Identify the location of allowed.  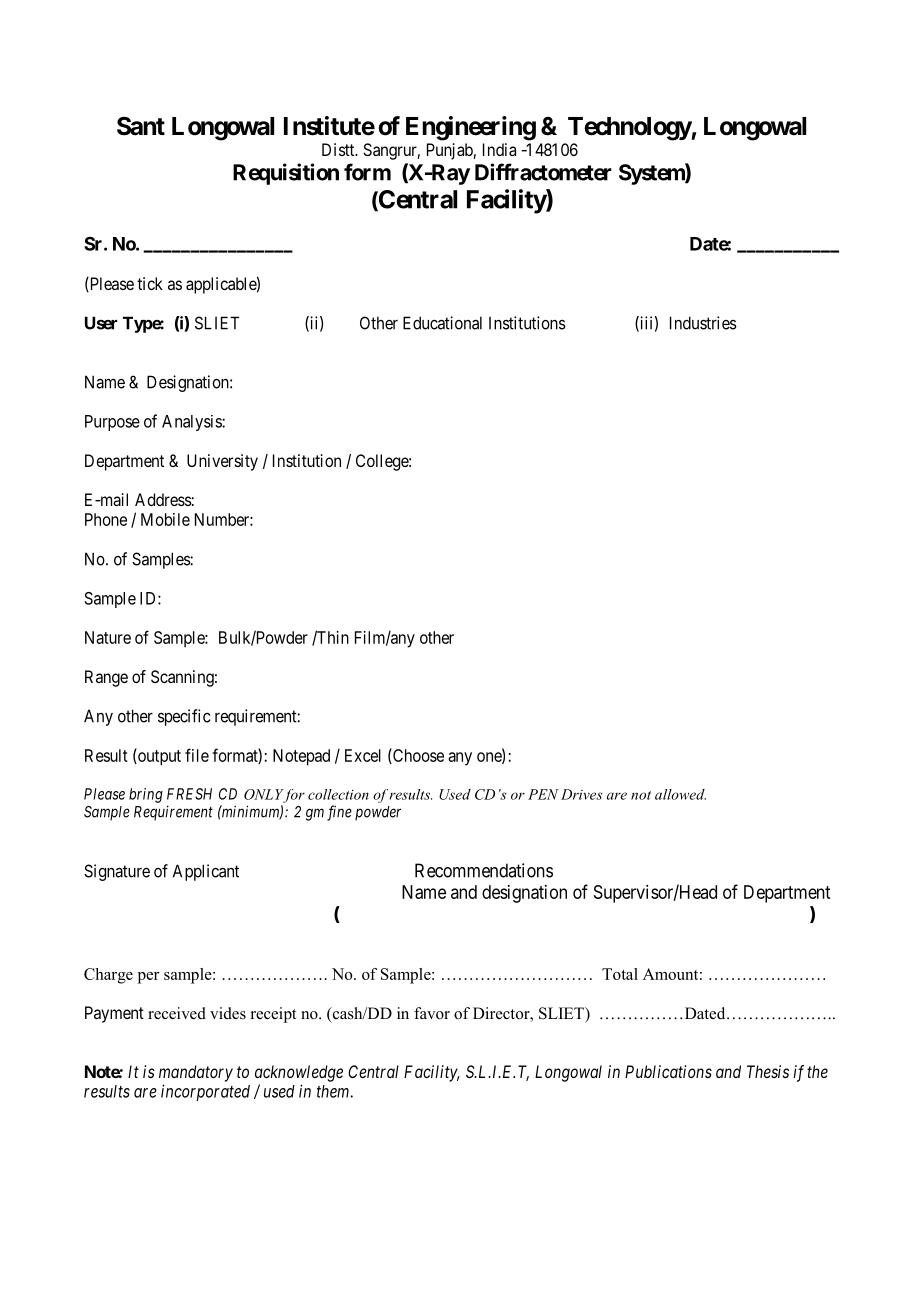
(680, 794).
